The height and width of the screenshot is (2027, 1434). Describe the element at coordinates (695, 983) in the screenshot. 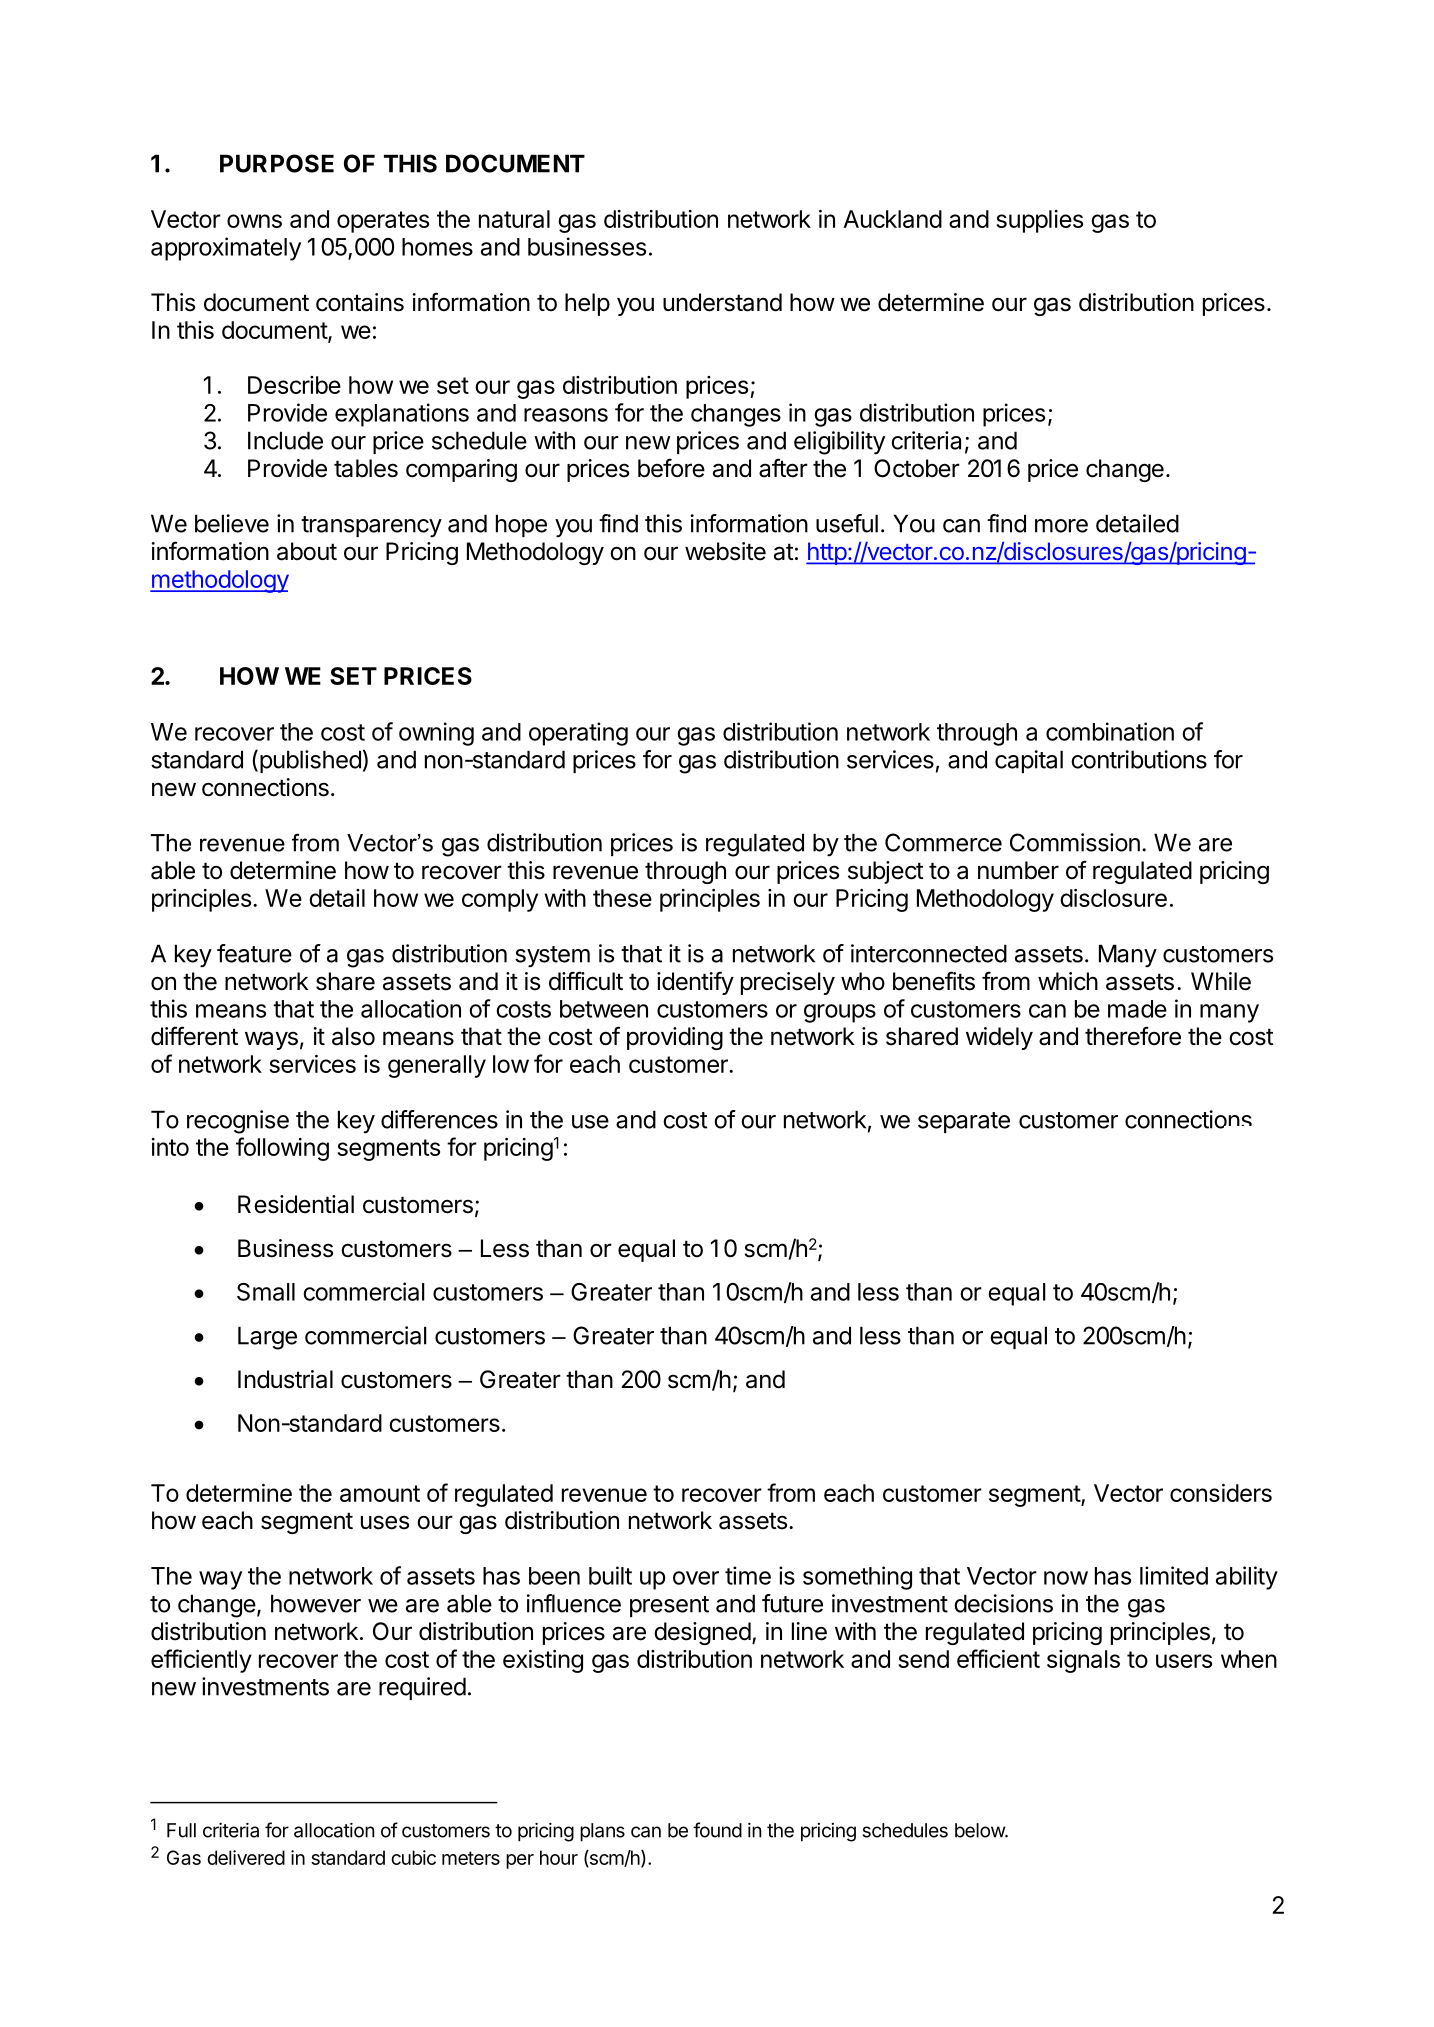

I see `identify` at that location.
